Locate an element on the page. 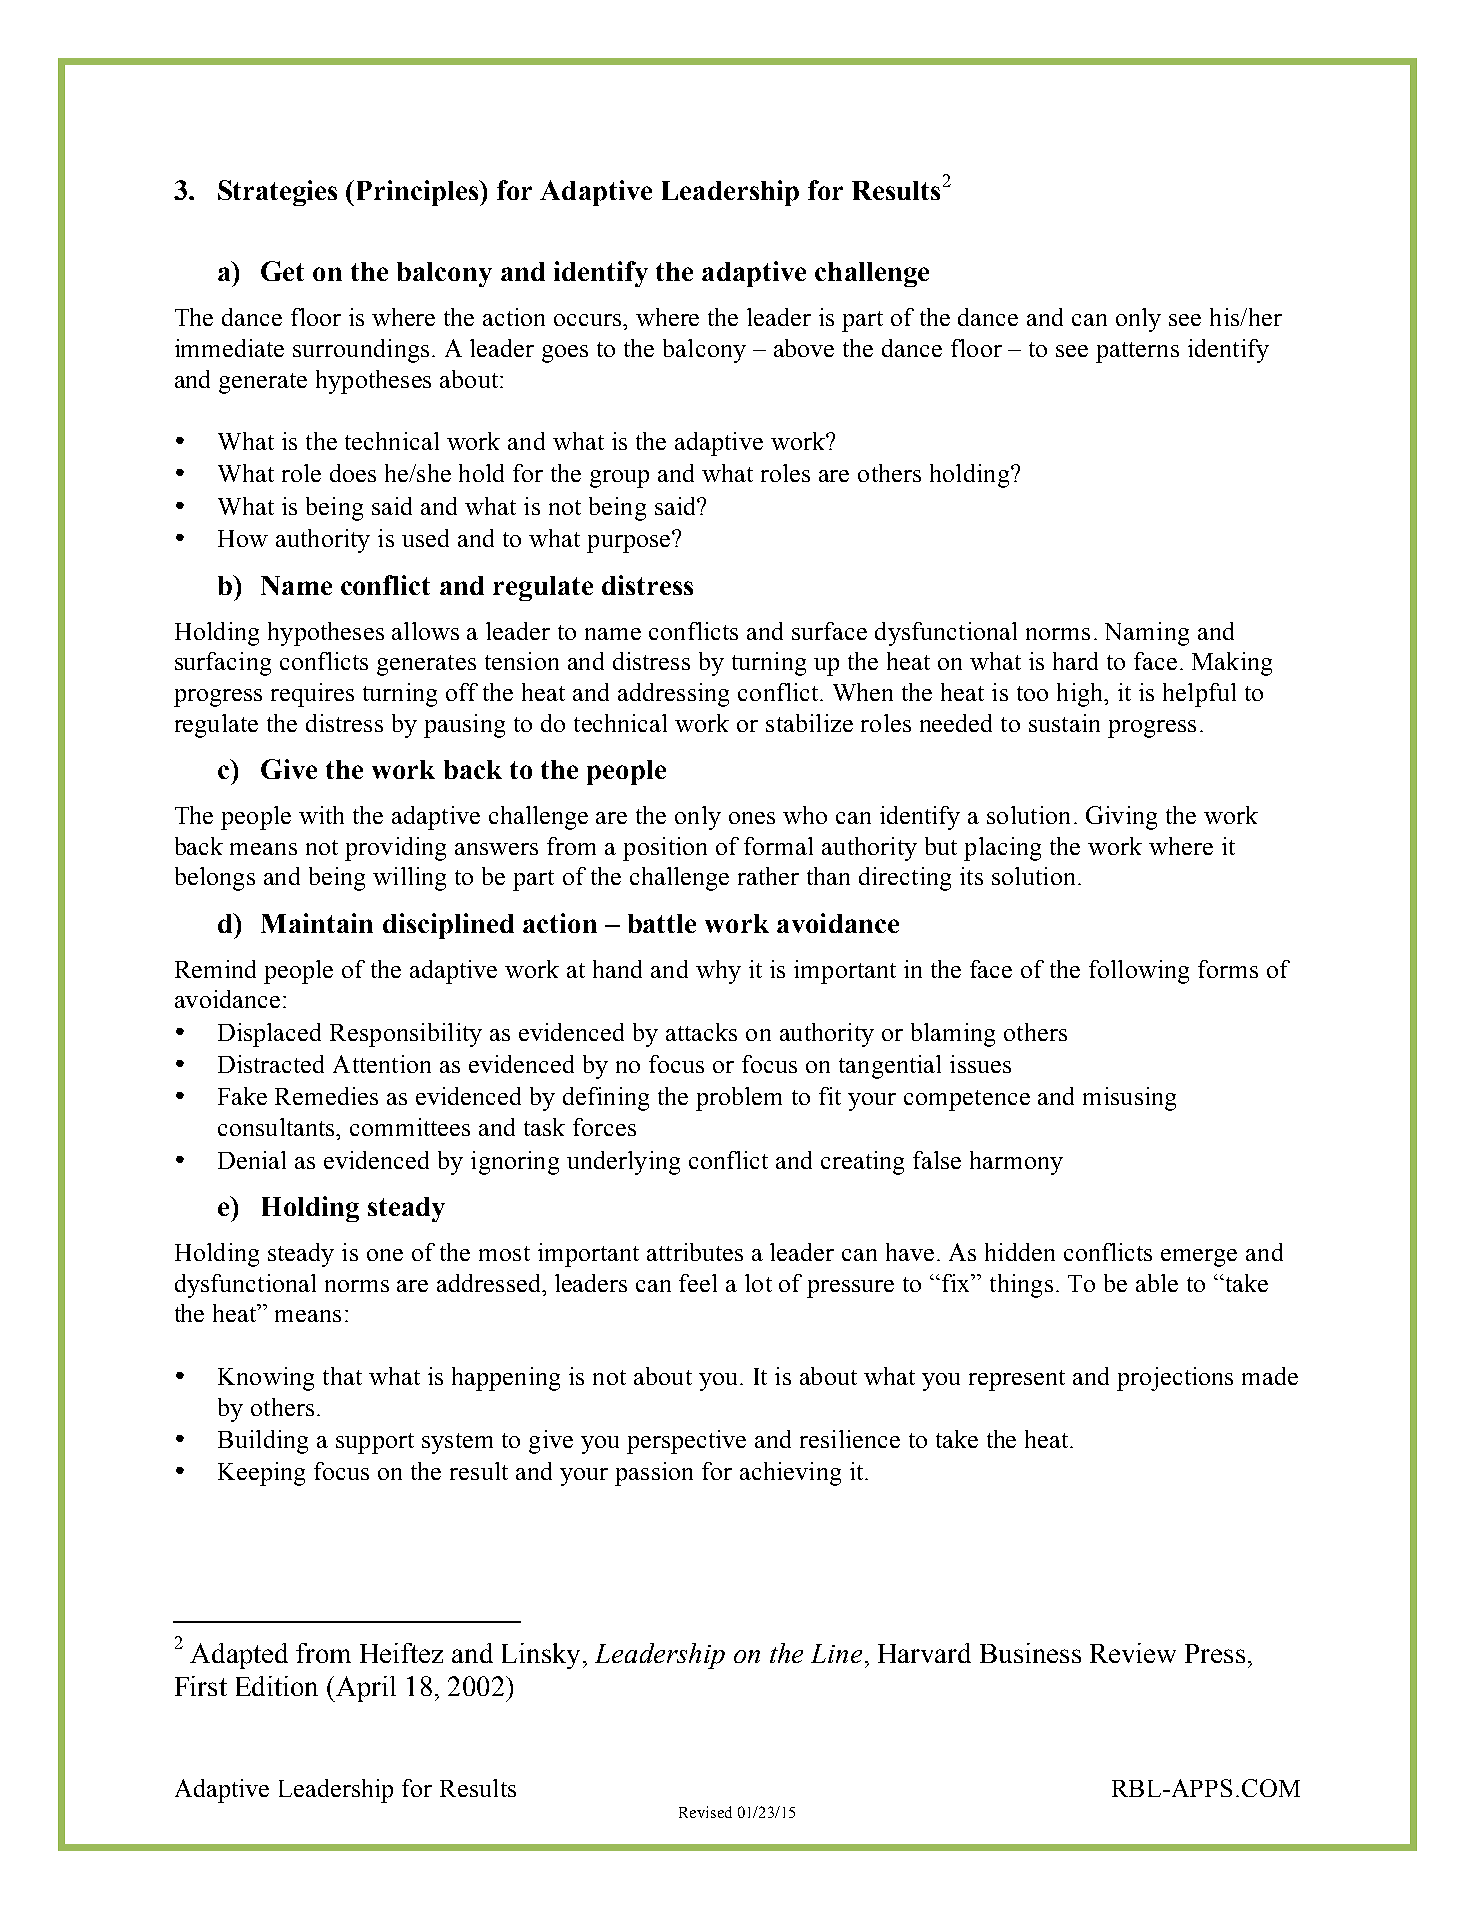 This page has height=1909, width=1475. with is located at coordinates (321, 815).
